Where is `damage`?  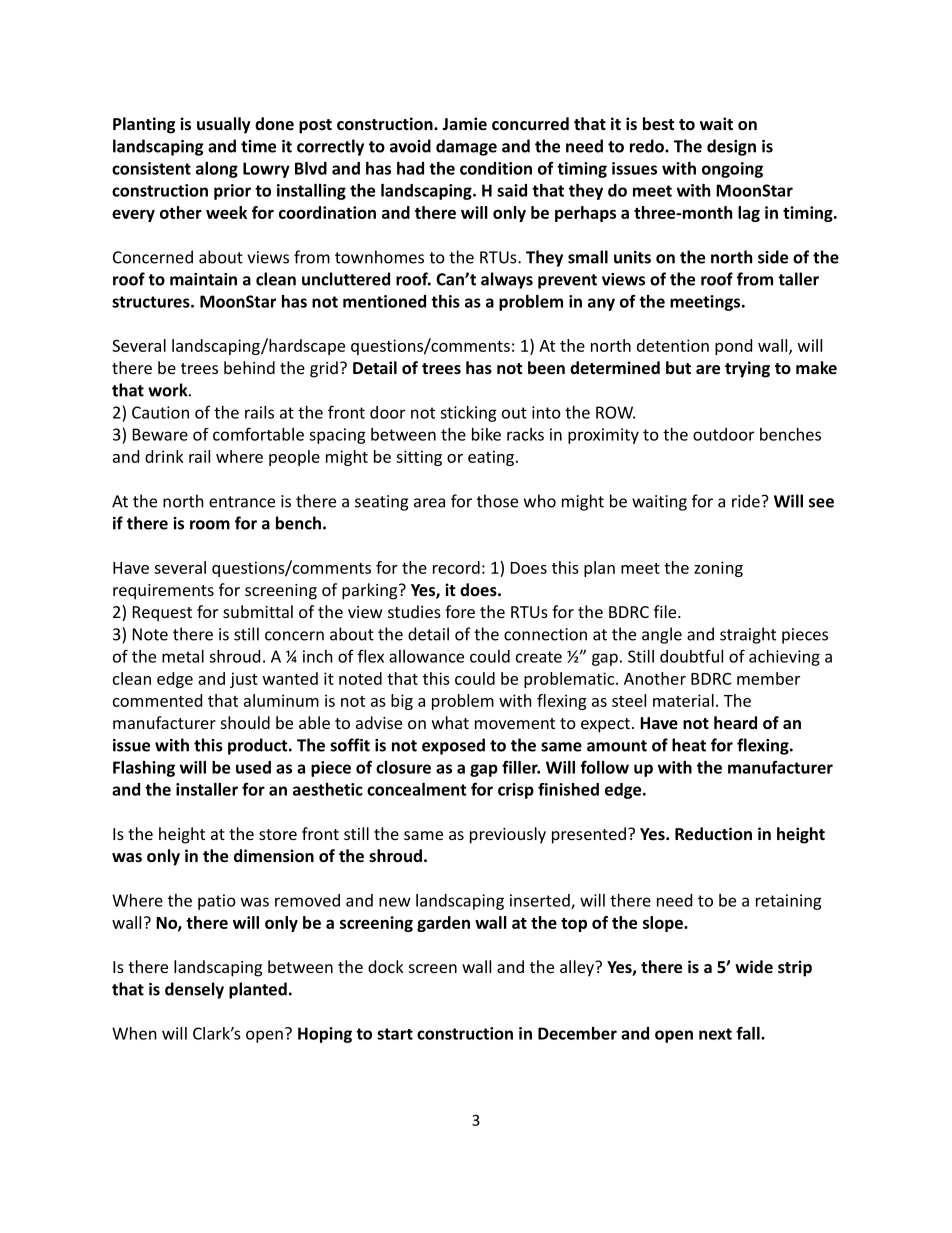 damage is located at coordinates (466, 147).
